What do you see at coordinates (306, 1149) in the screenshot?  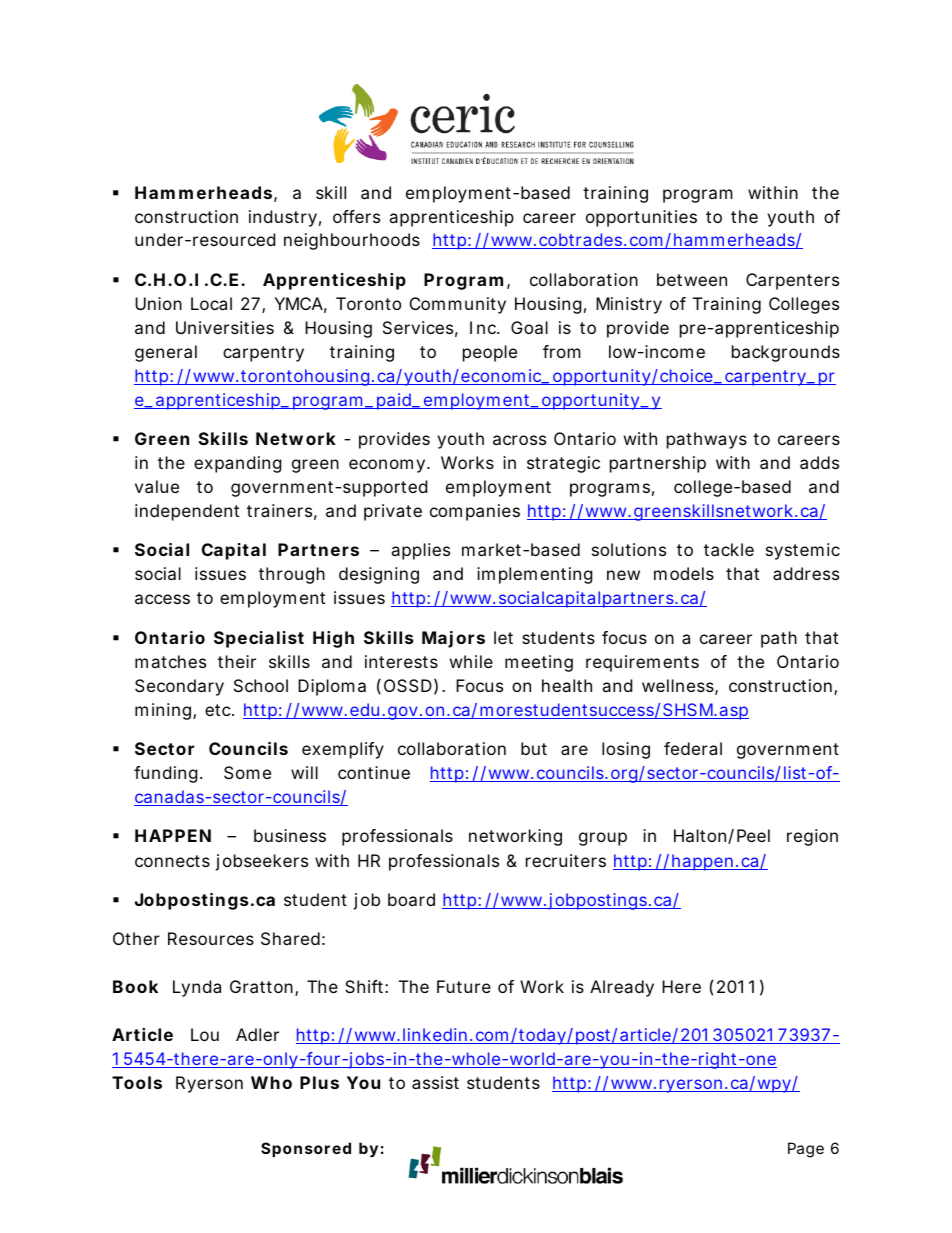 I see `Sponsored` at bounding box center [306, 1149].
